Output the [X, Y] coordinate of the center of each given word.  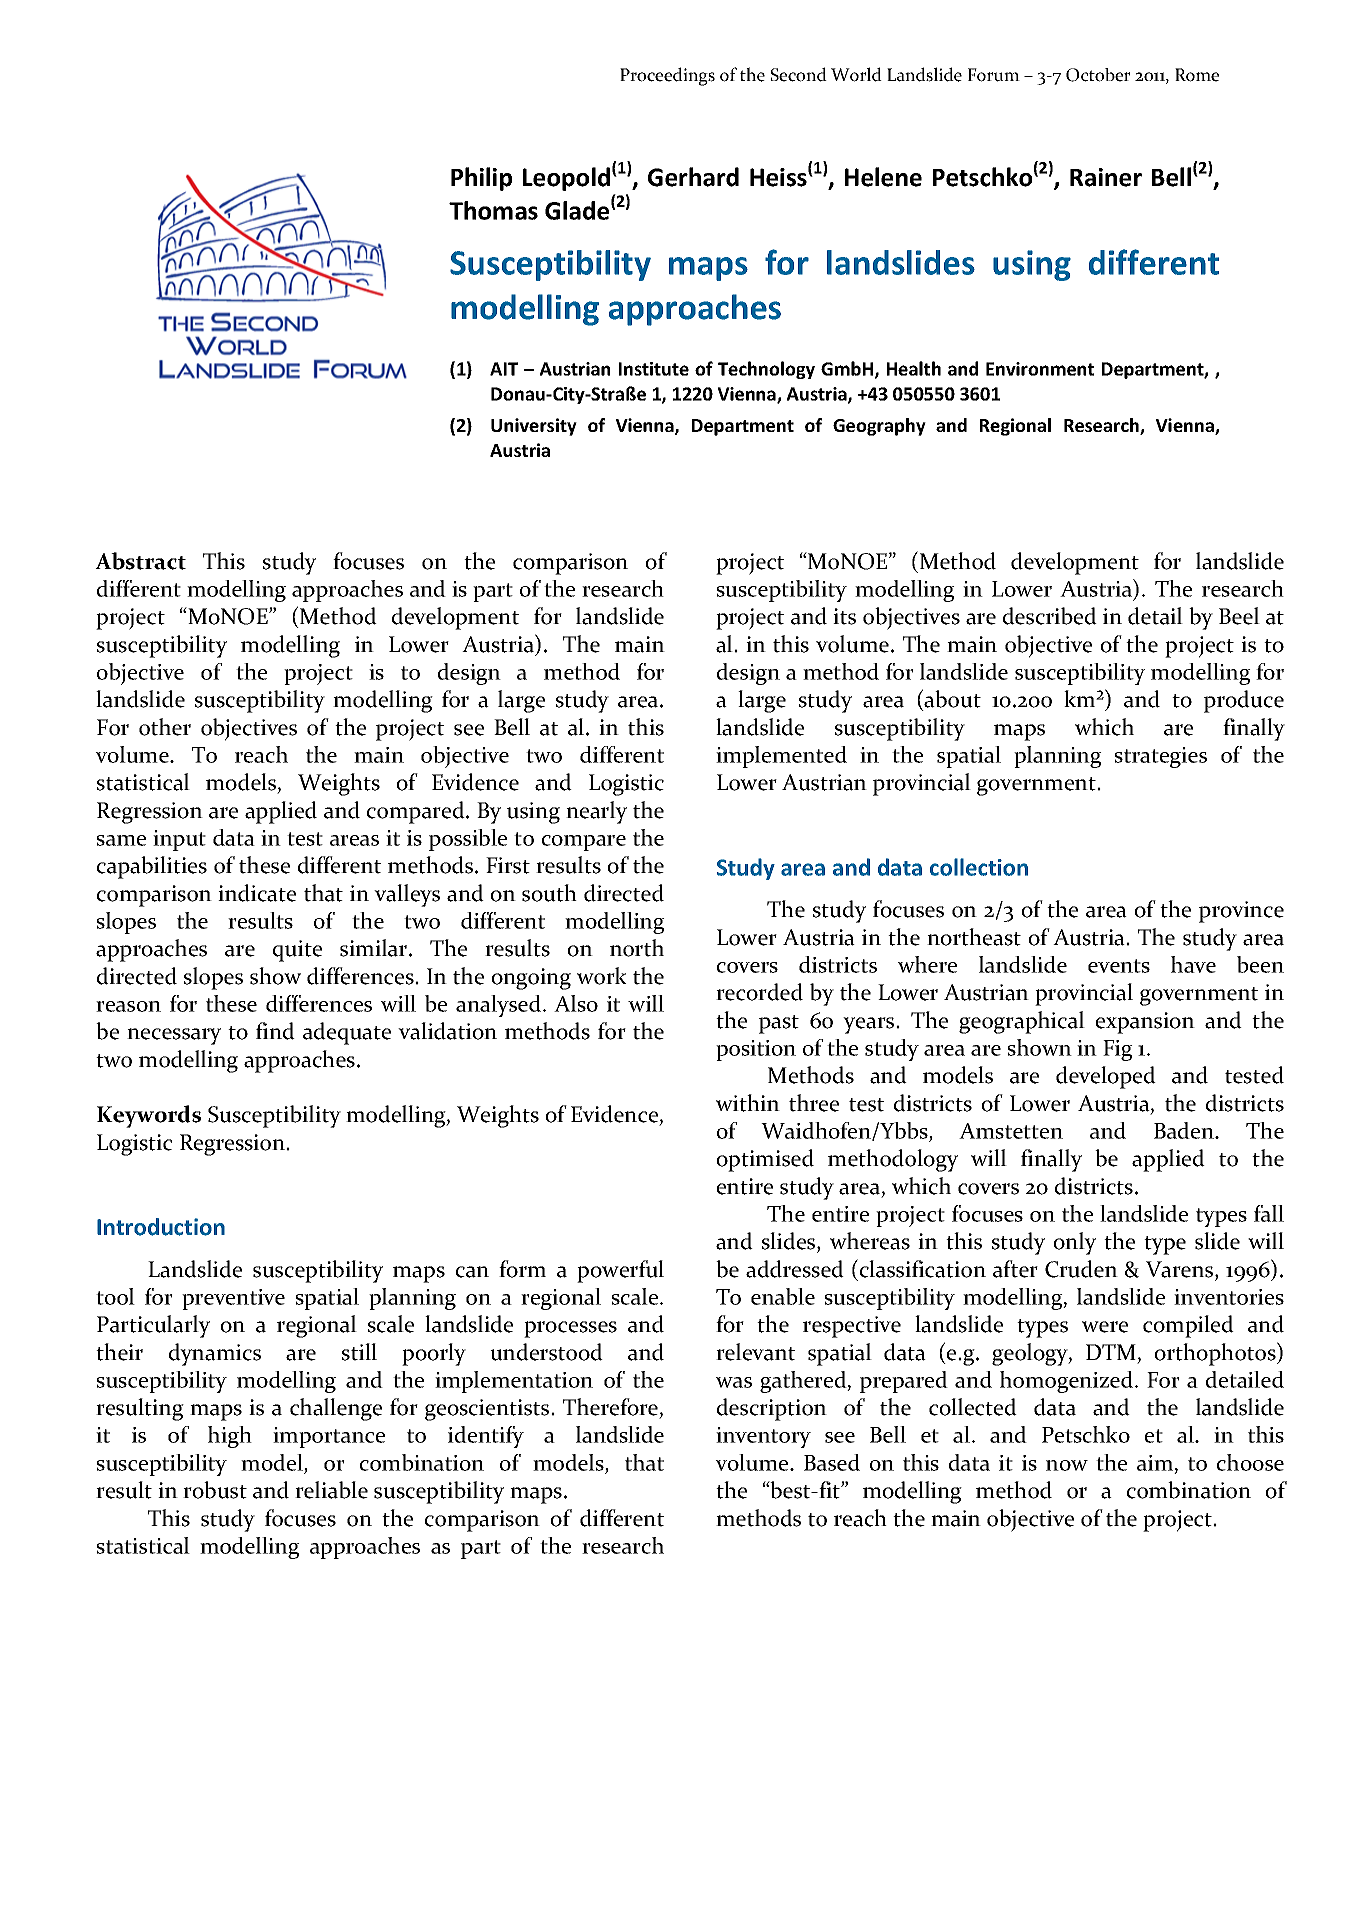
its [844, 616]
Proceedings [667, 76]
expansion [1145, 1023]
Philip [481, 179]
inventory [763, 1437]
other [165, 727]
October [1098, 75]
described [1050, 616]
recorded [759, 992]
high [230, 1437]
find [275, 1031]
